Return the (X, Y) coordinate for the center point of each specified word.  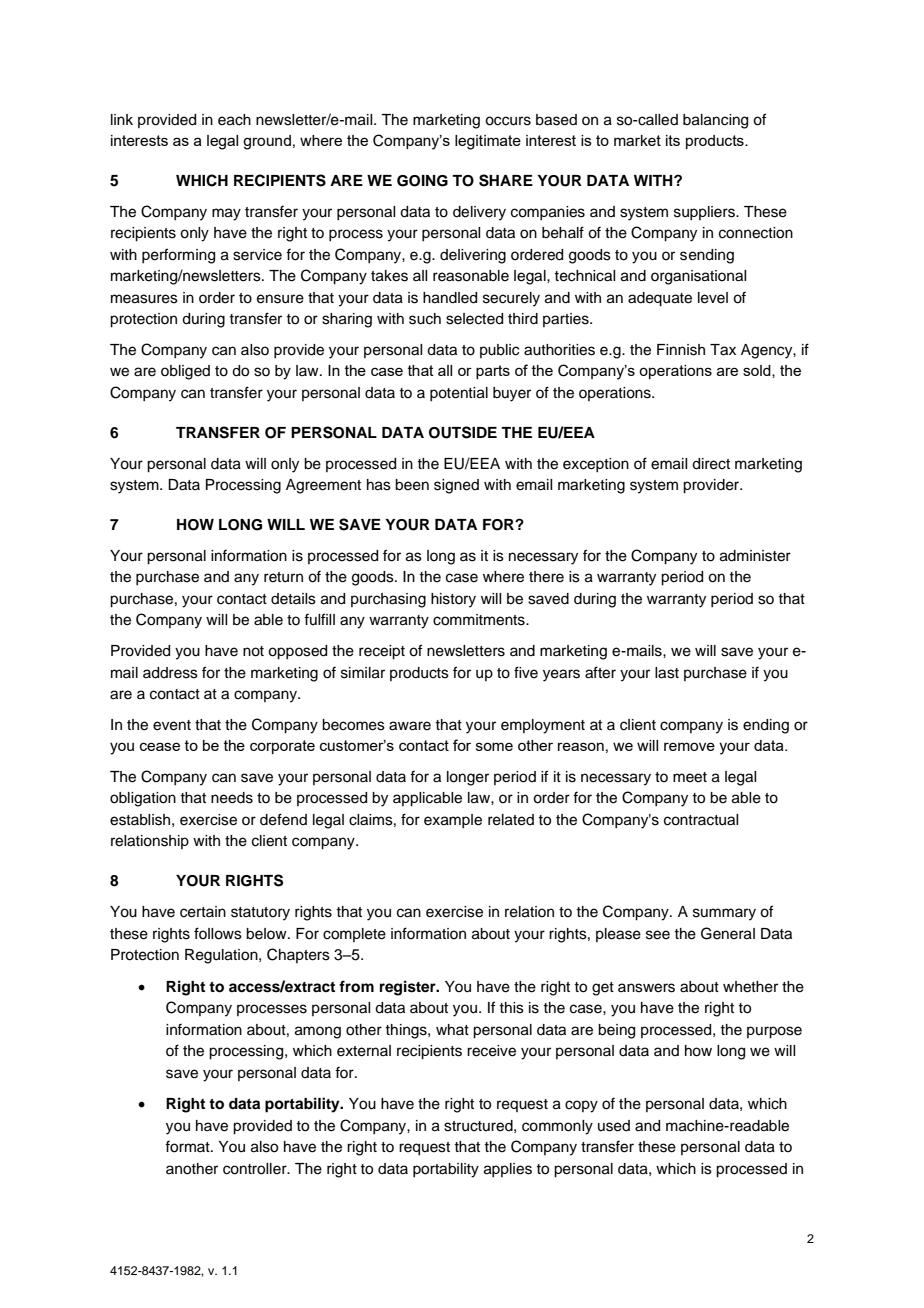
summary (724, 914)
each (234, 120)
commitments (480, 620)
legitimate (488, 142)
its (673, 140)
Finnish (681, 350)
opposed (297, 652)
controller (256, 1169)
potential (459, 394)
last (667, 673)
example (453, 821)
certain (203, 912)
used (614, 1126)
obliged (185, 372)
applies (508, 1170)
